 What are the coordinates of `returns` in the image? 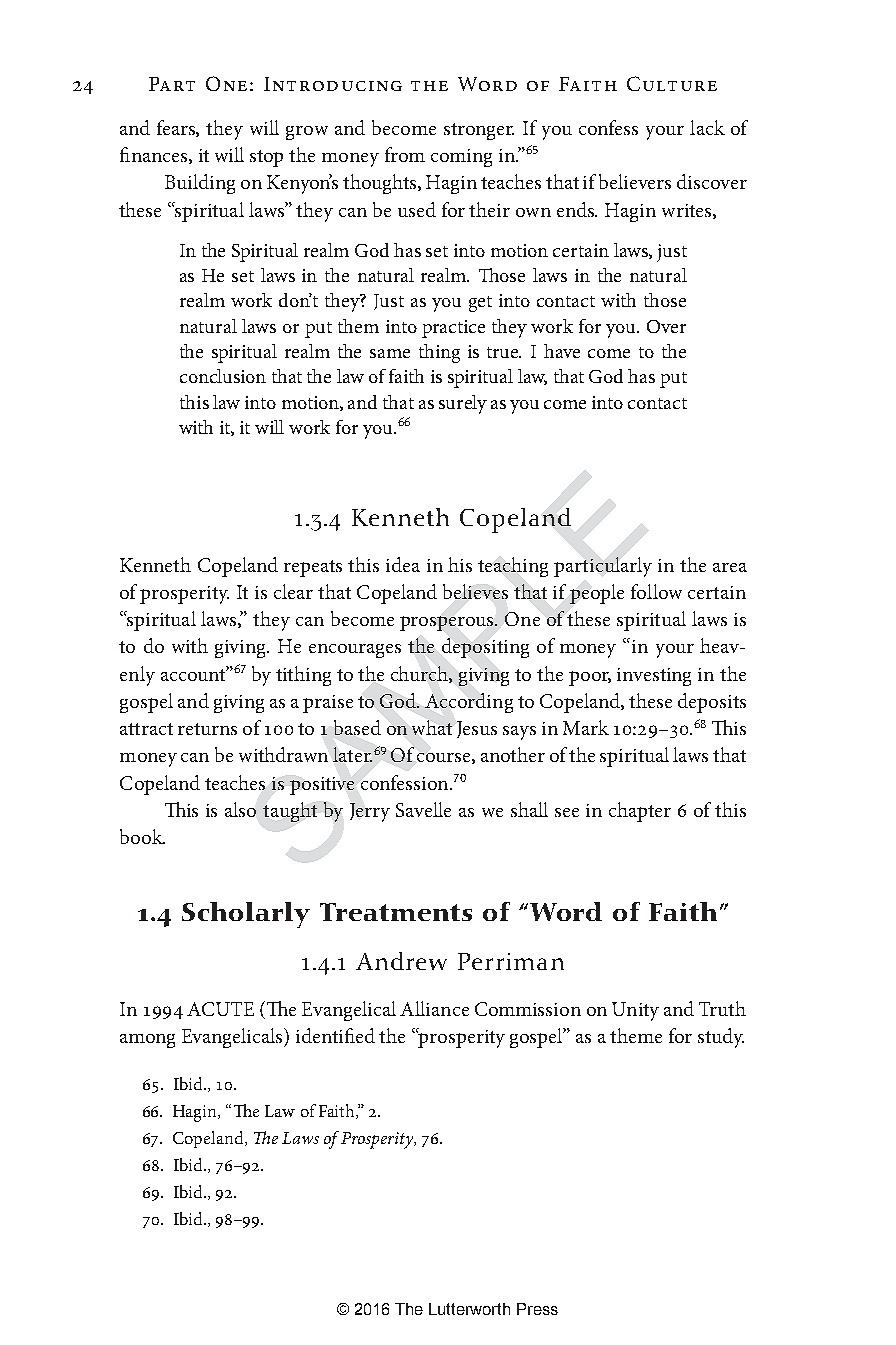 It's located at (207, 729).
